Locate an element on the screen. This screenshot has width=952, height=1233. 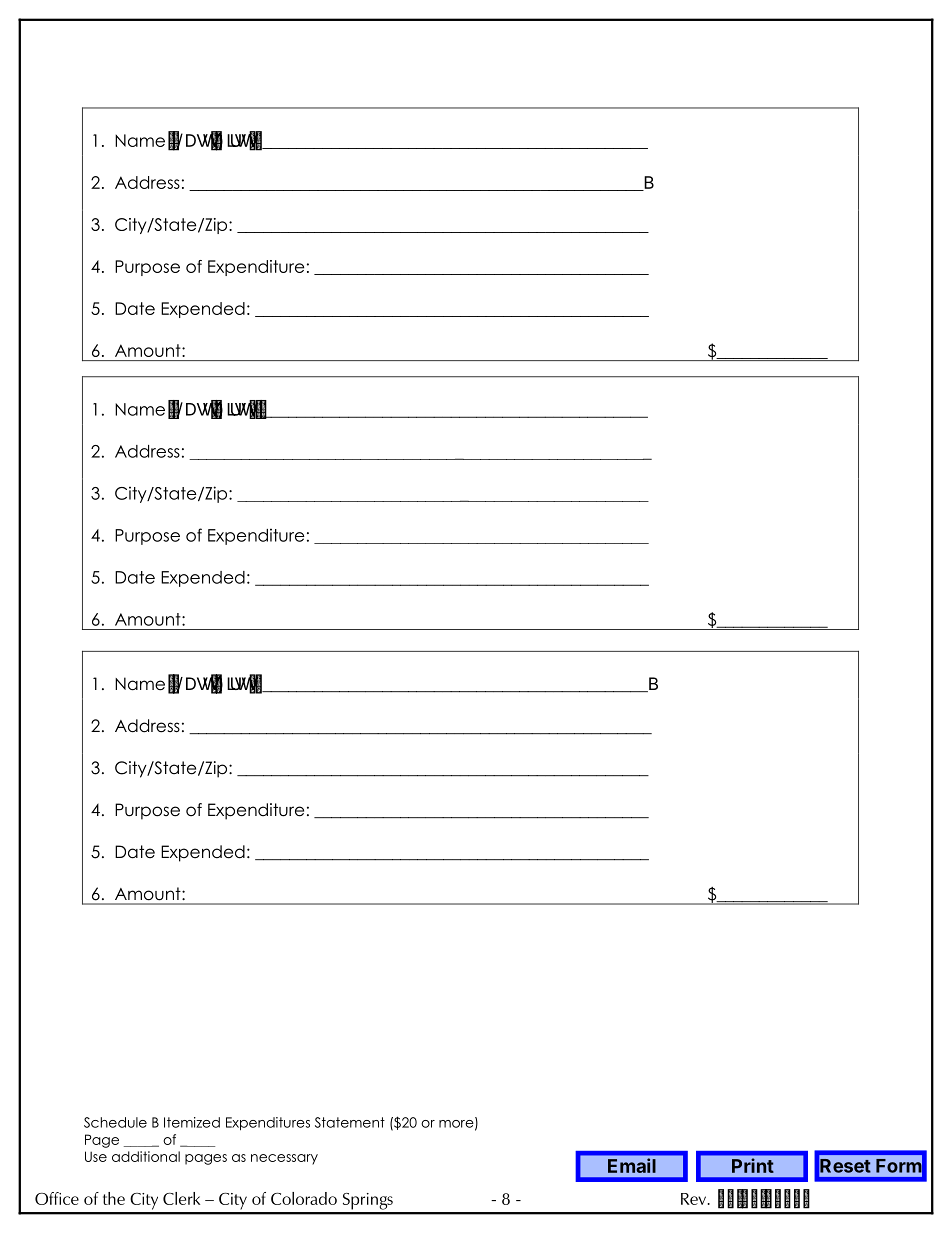
Colorado is located at coordinates (304, 1198).
